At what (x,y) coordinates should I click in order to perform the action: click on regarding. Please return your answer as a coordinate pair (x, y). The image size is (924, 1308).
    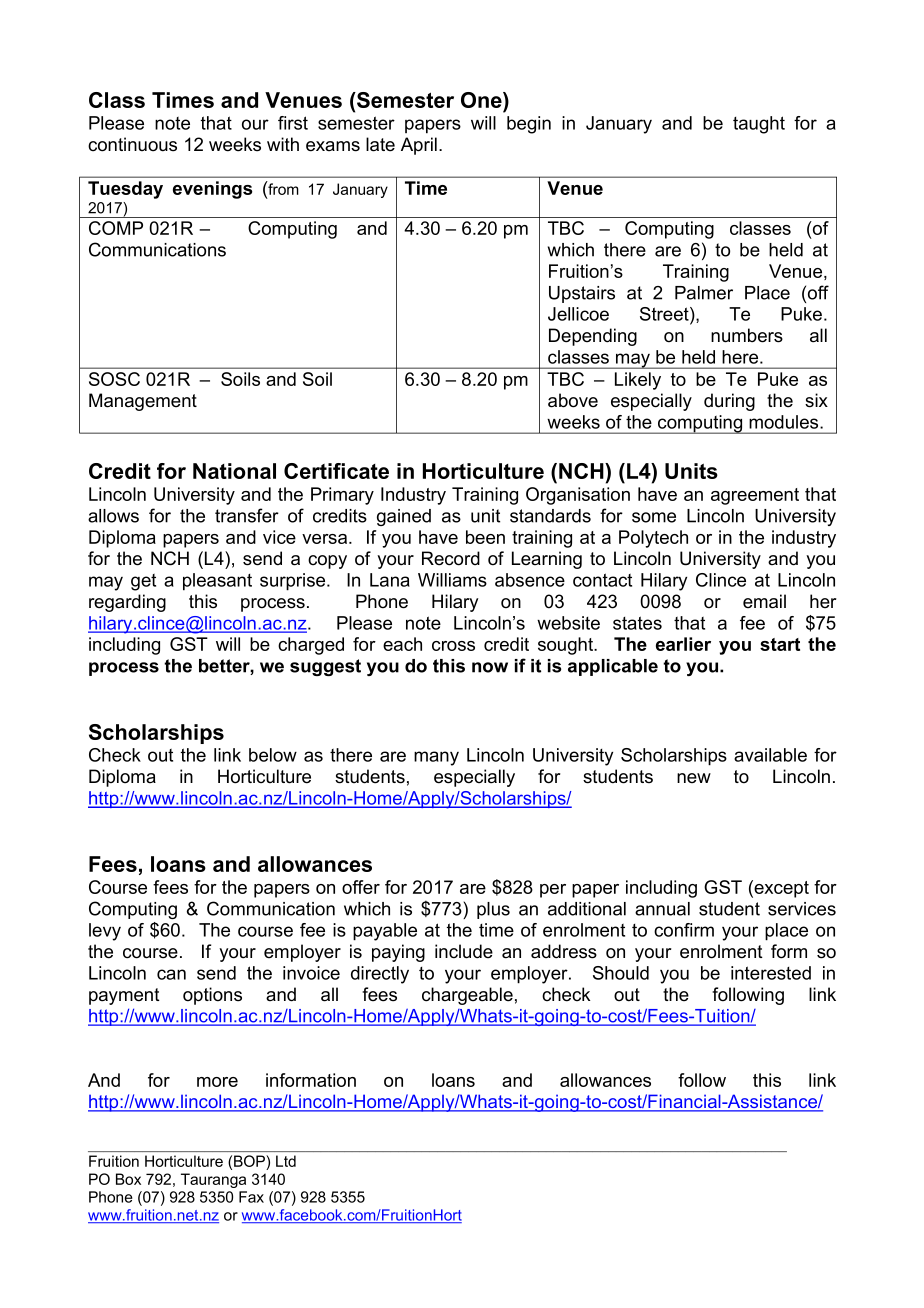
    Looking at the image, I should click on (127, 603).
